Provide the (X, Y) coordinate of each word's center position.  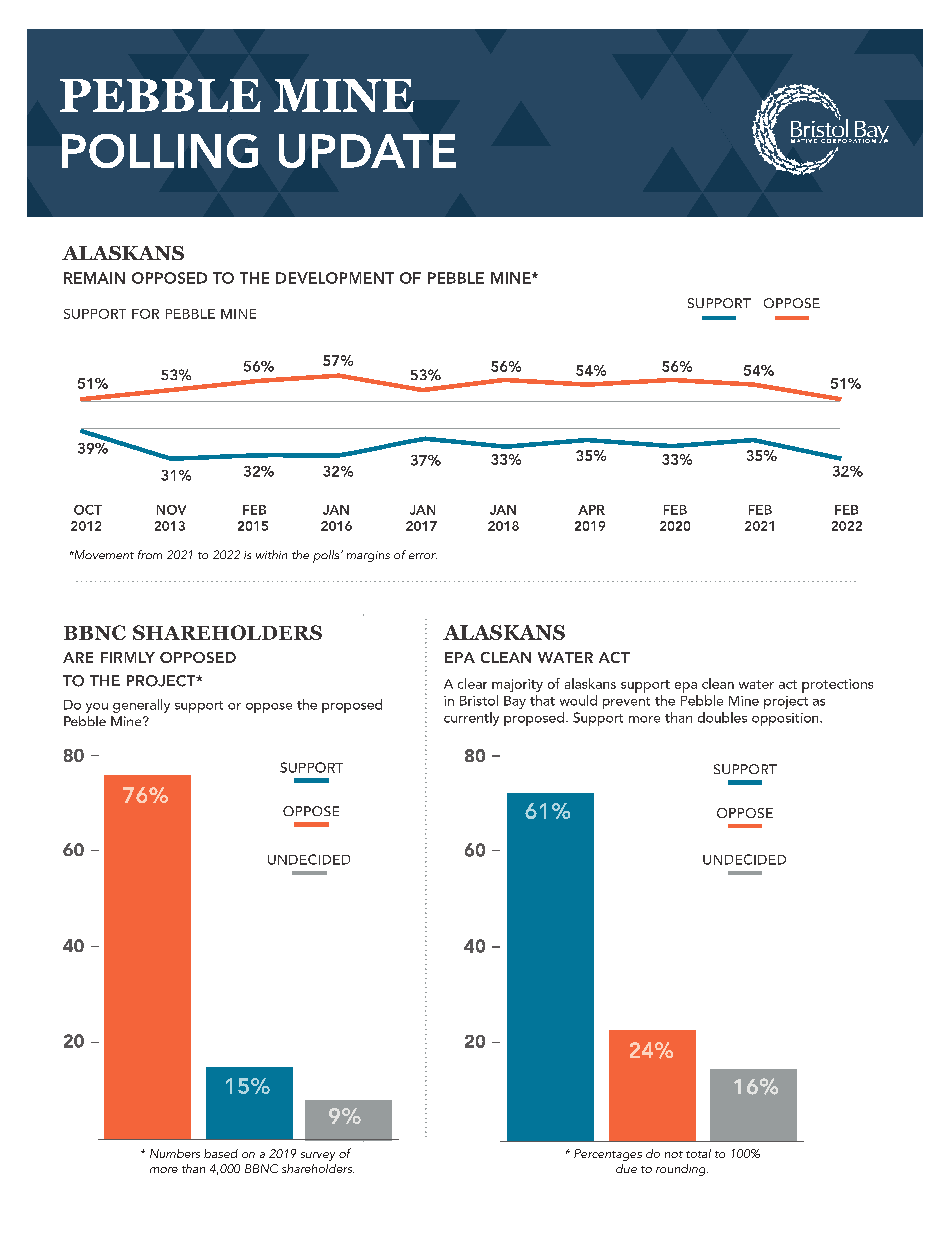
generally (141, 706)
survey (318, 1156)
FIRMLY (128, 657)
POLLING (160, 151)
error (423, 556)
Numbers (175, 1153)
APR (591, 510)
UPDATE (367, 151)
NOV (171, 510)
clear (472, 683)
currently (471, 719)
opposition (786, 719)
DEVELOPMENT (335, 278)
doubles (722, 717)
